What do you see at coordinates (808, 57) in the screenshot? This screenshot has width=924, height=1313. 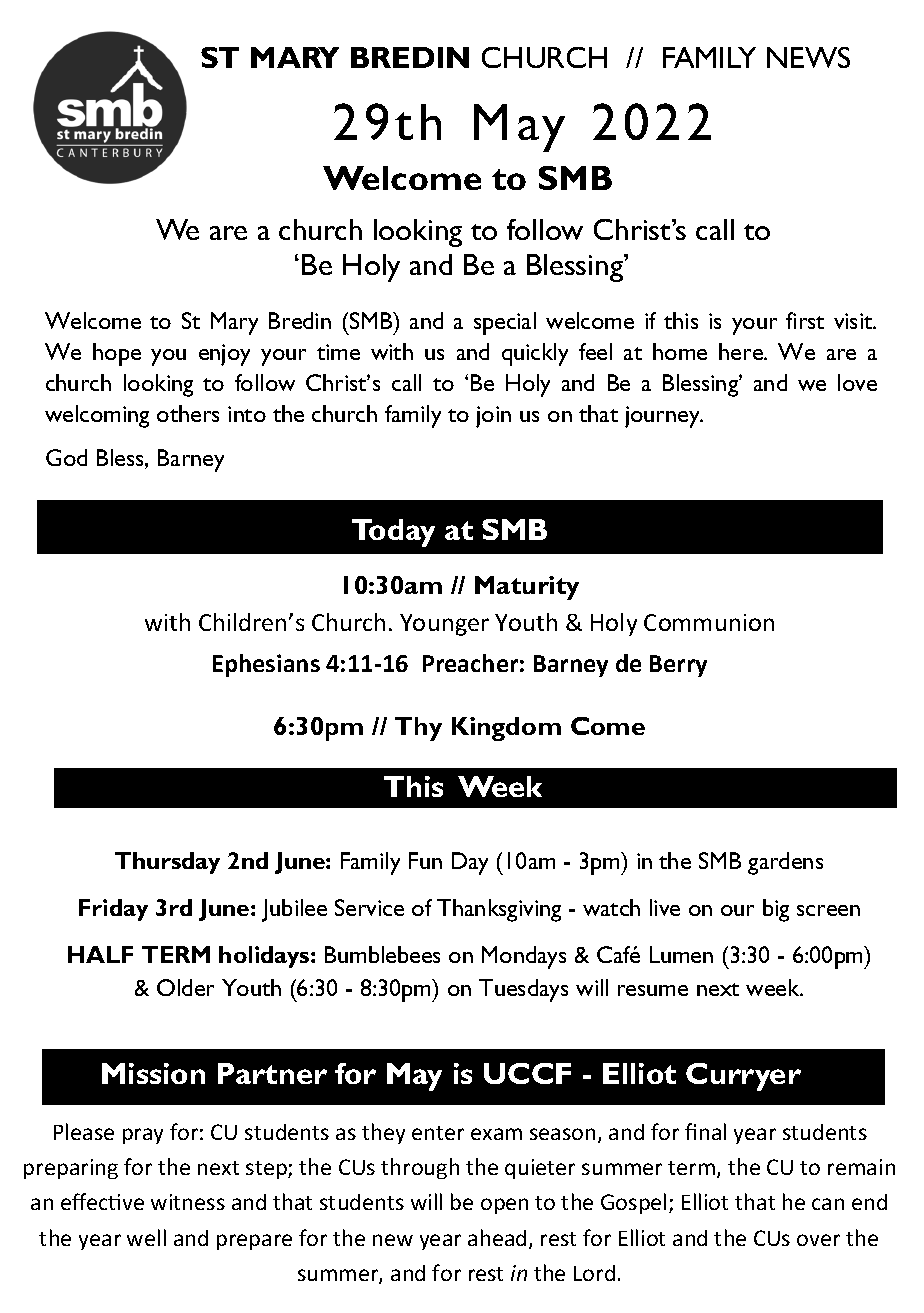 I see `NEWS` at bounding box center [808, 57].
